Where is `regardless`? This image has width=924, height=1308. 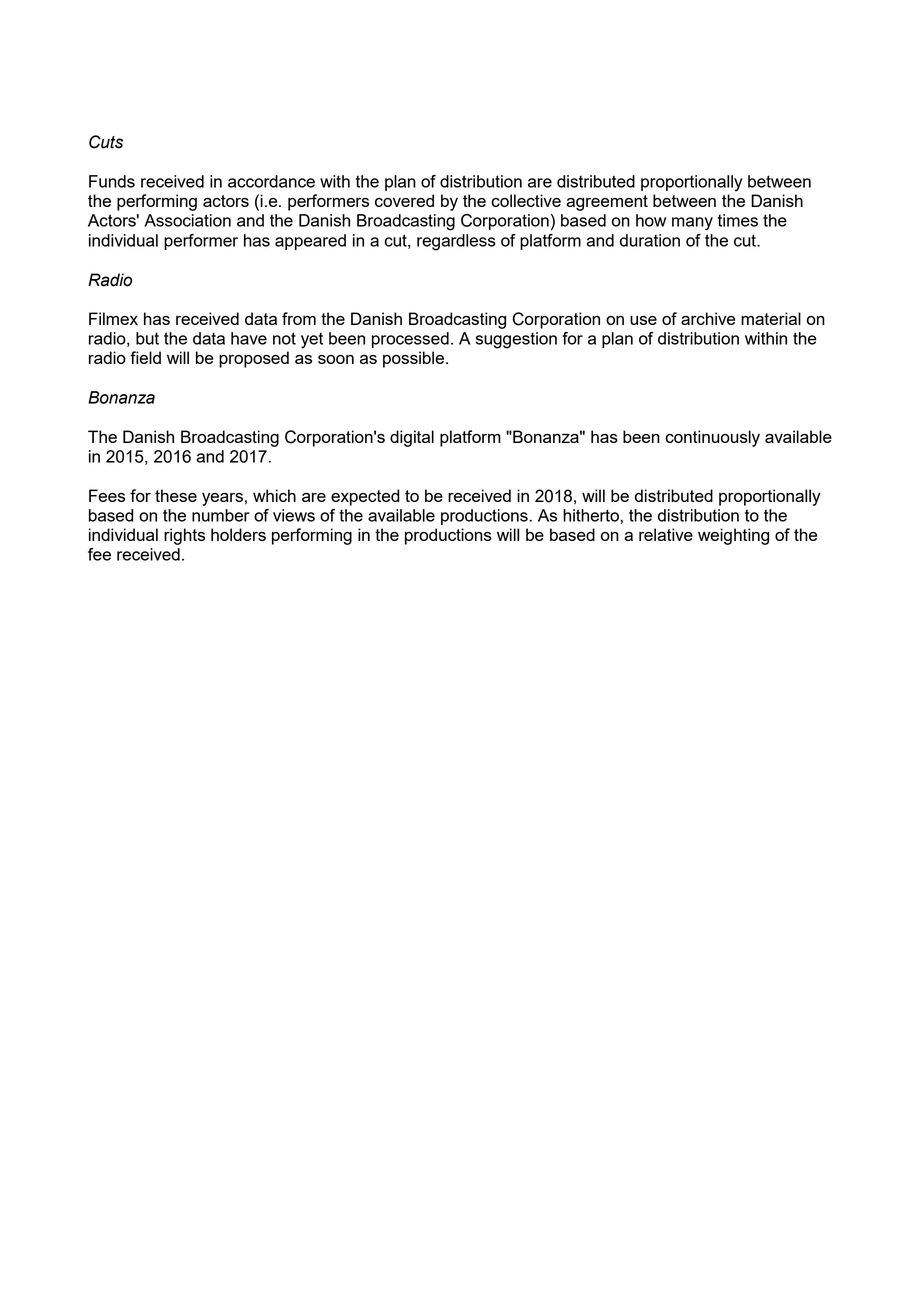 regardless is located at coordinates (456, 242).
